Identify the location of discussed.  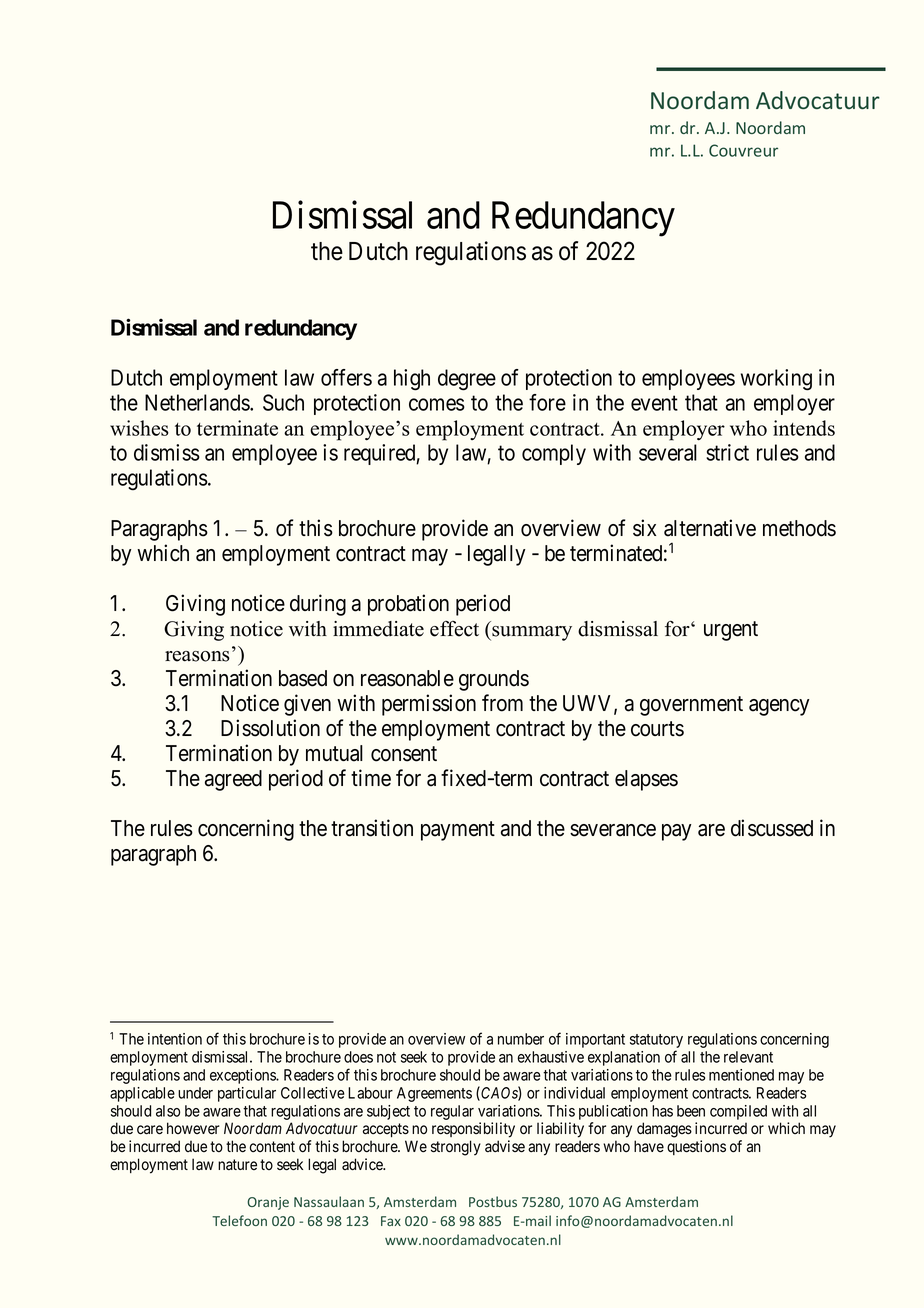
(772, 828).
